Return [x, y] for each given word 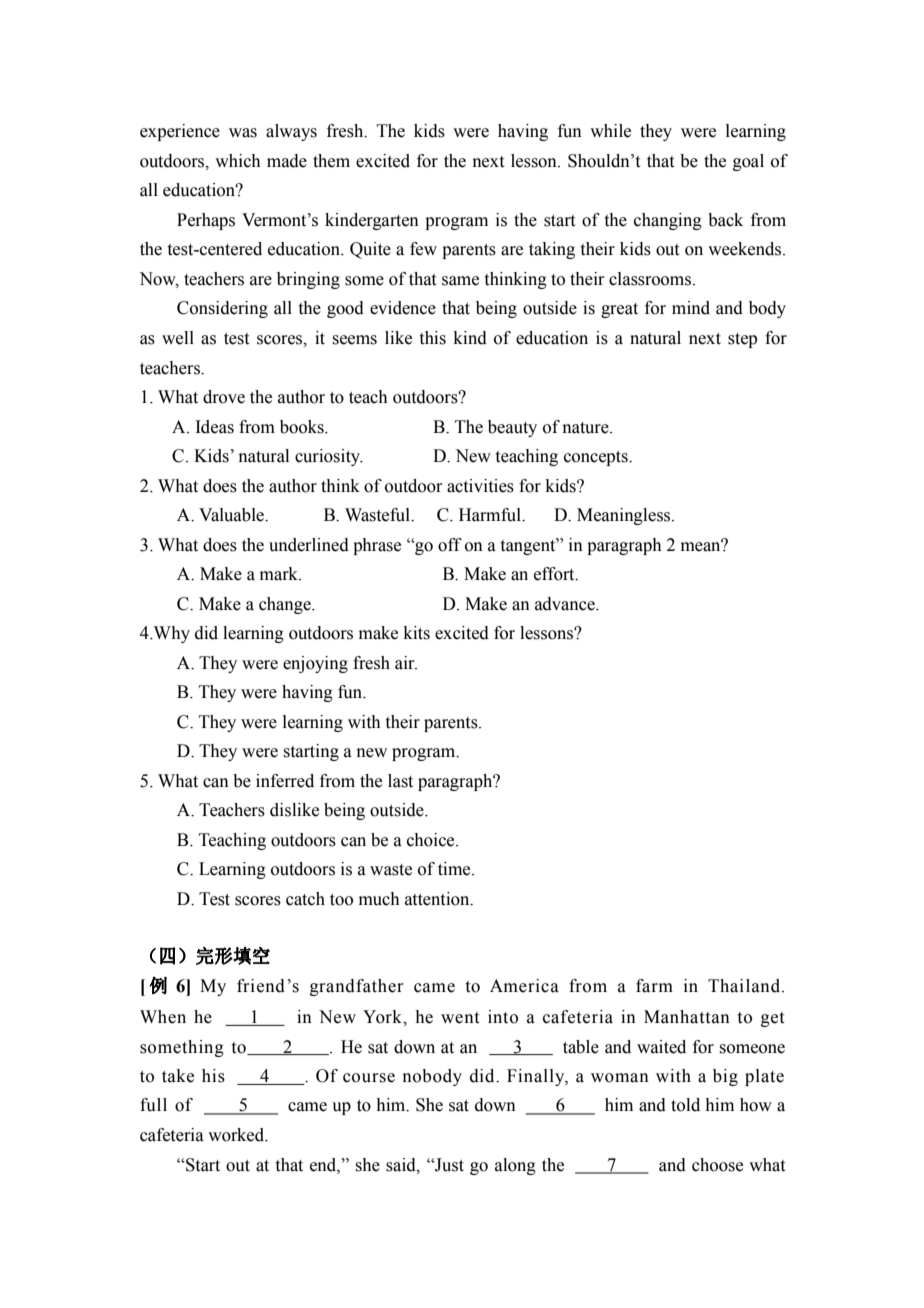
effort [555, 574]
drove [224, 397]
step [742, 340]
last [400, 781]
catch [305, 899]
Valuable [233, 515]
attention [438, 899]
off [450, 545]
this [433, 338]
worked [237, 1135]
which [238, 161]
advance [566, 604]
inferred [285, 781]
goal [748, 162]
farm [654, 986]
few [423, 249]
